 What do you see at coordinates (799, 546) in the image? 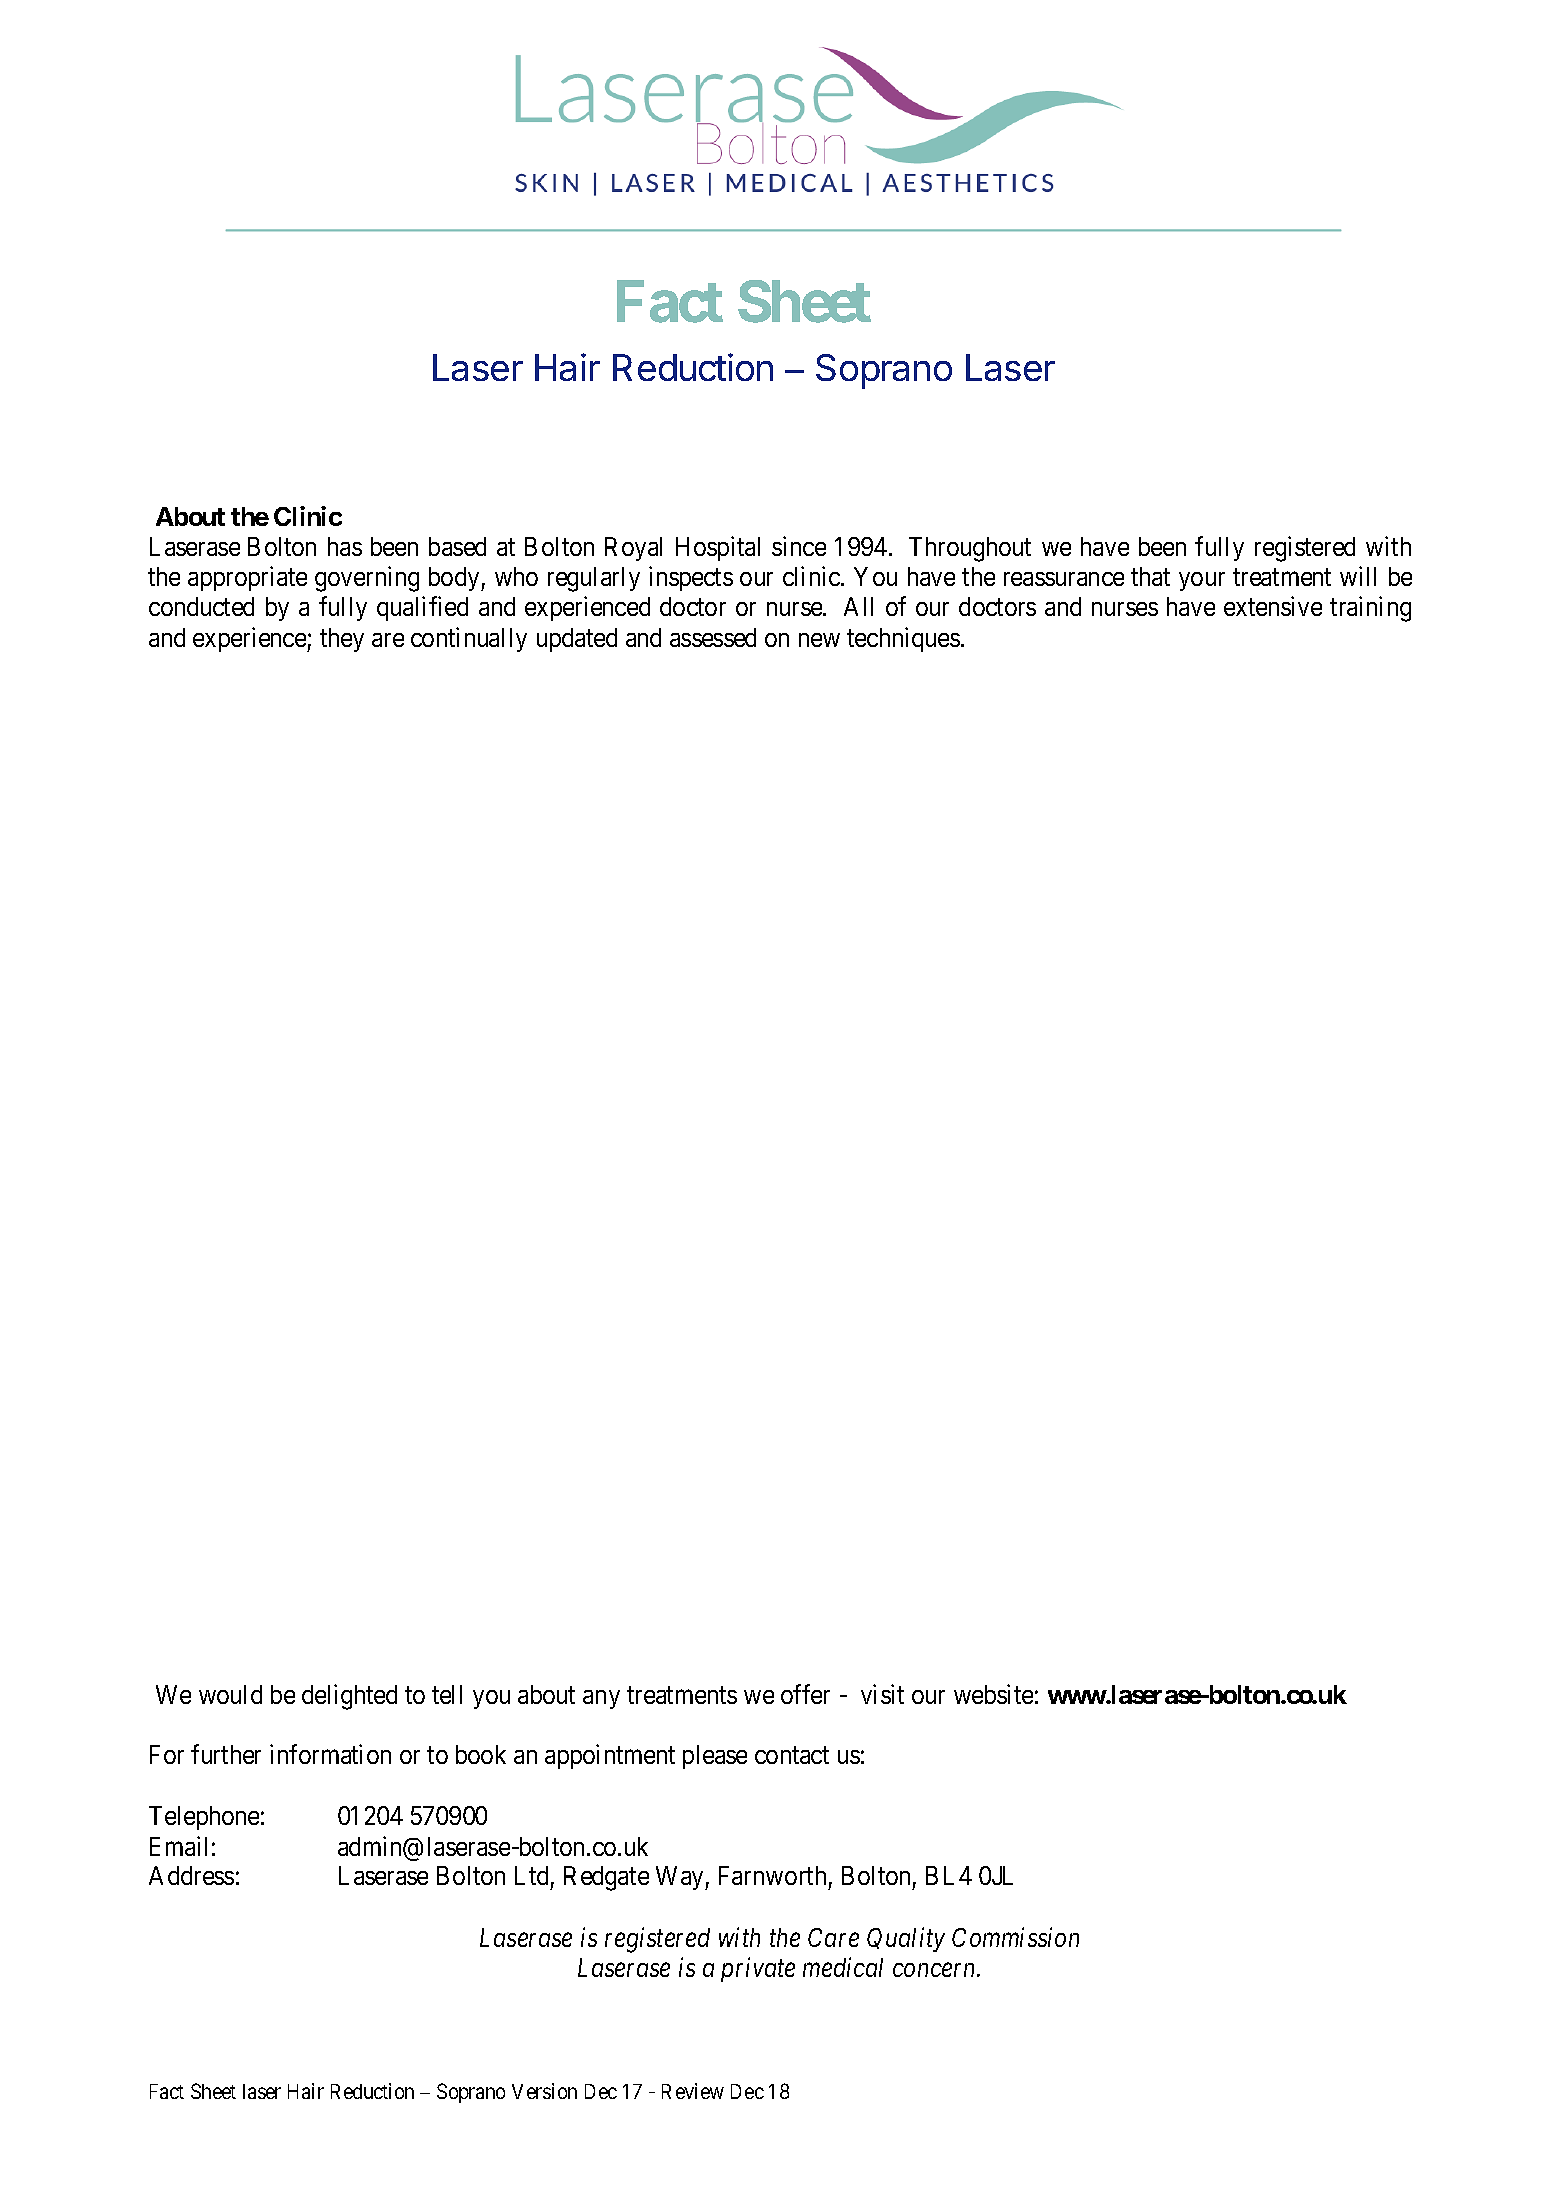
I see `since` at bounding box center [799, 546].
